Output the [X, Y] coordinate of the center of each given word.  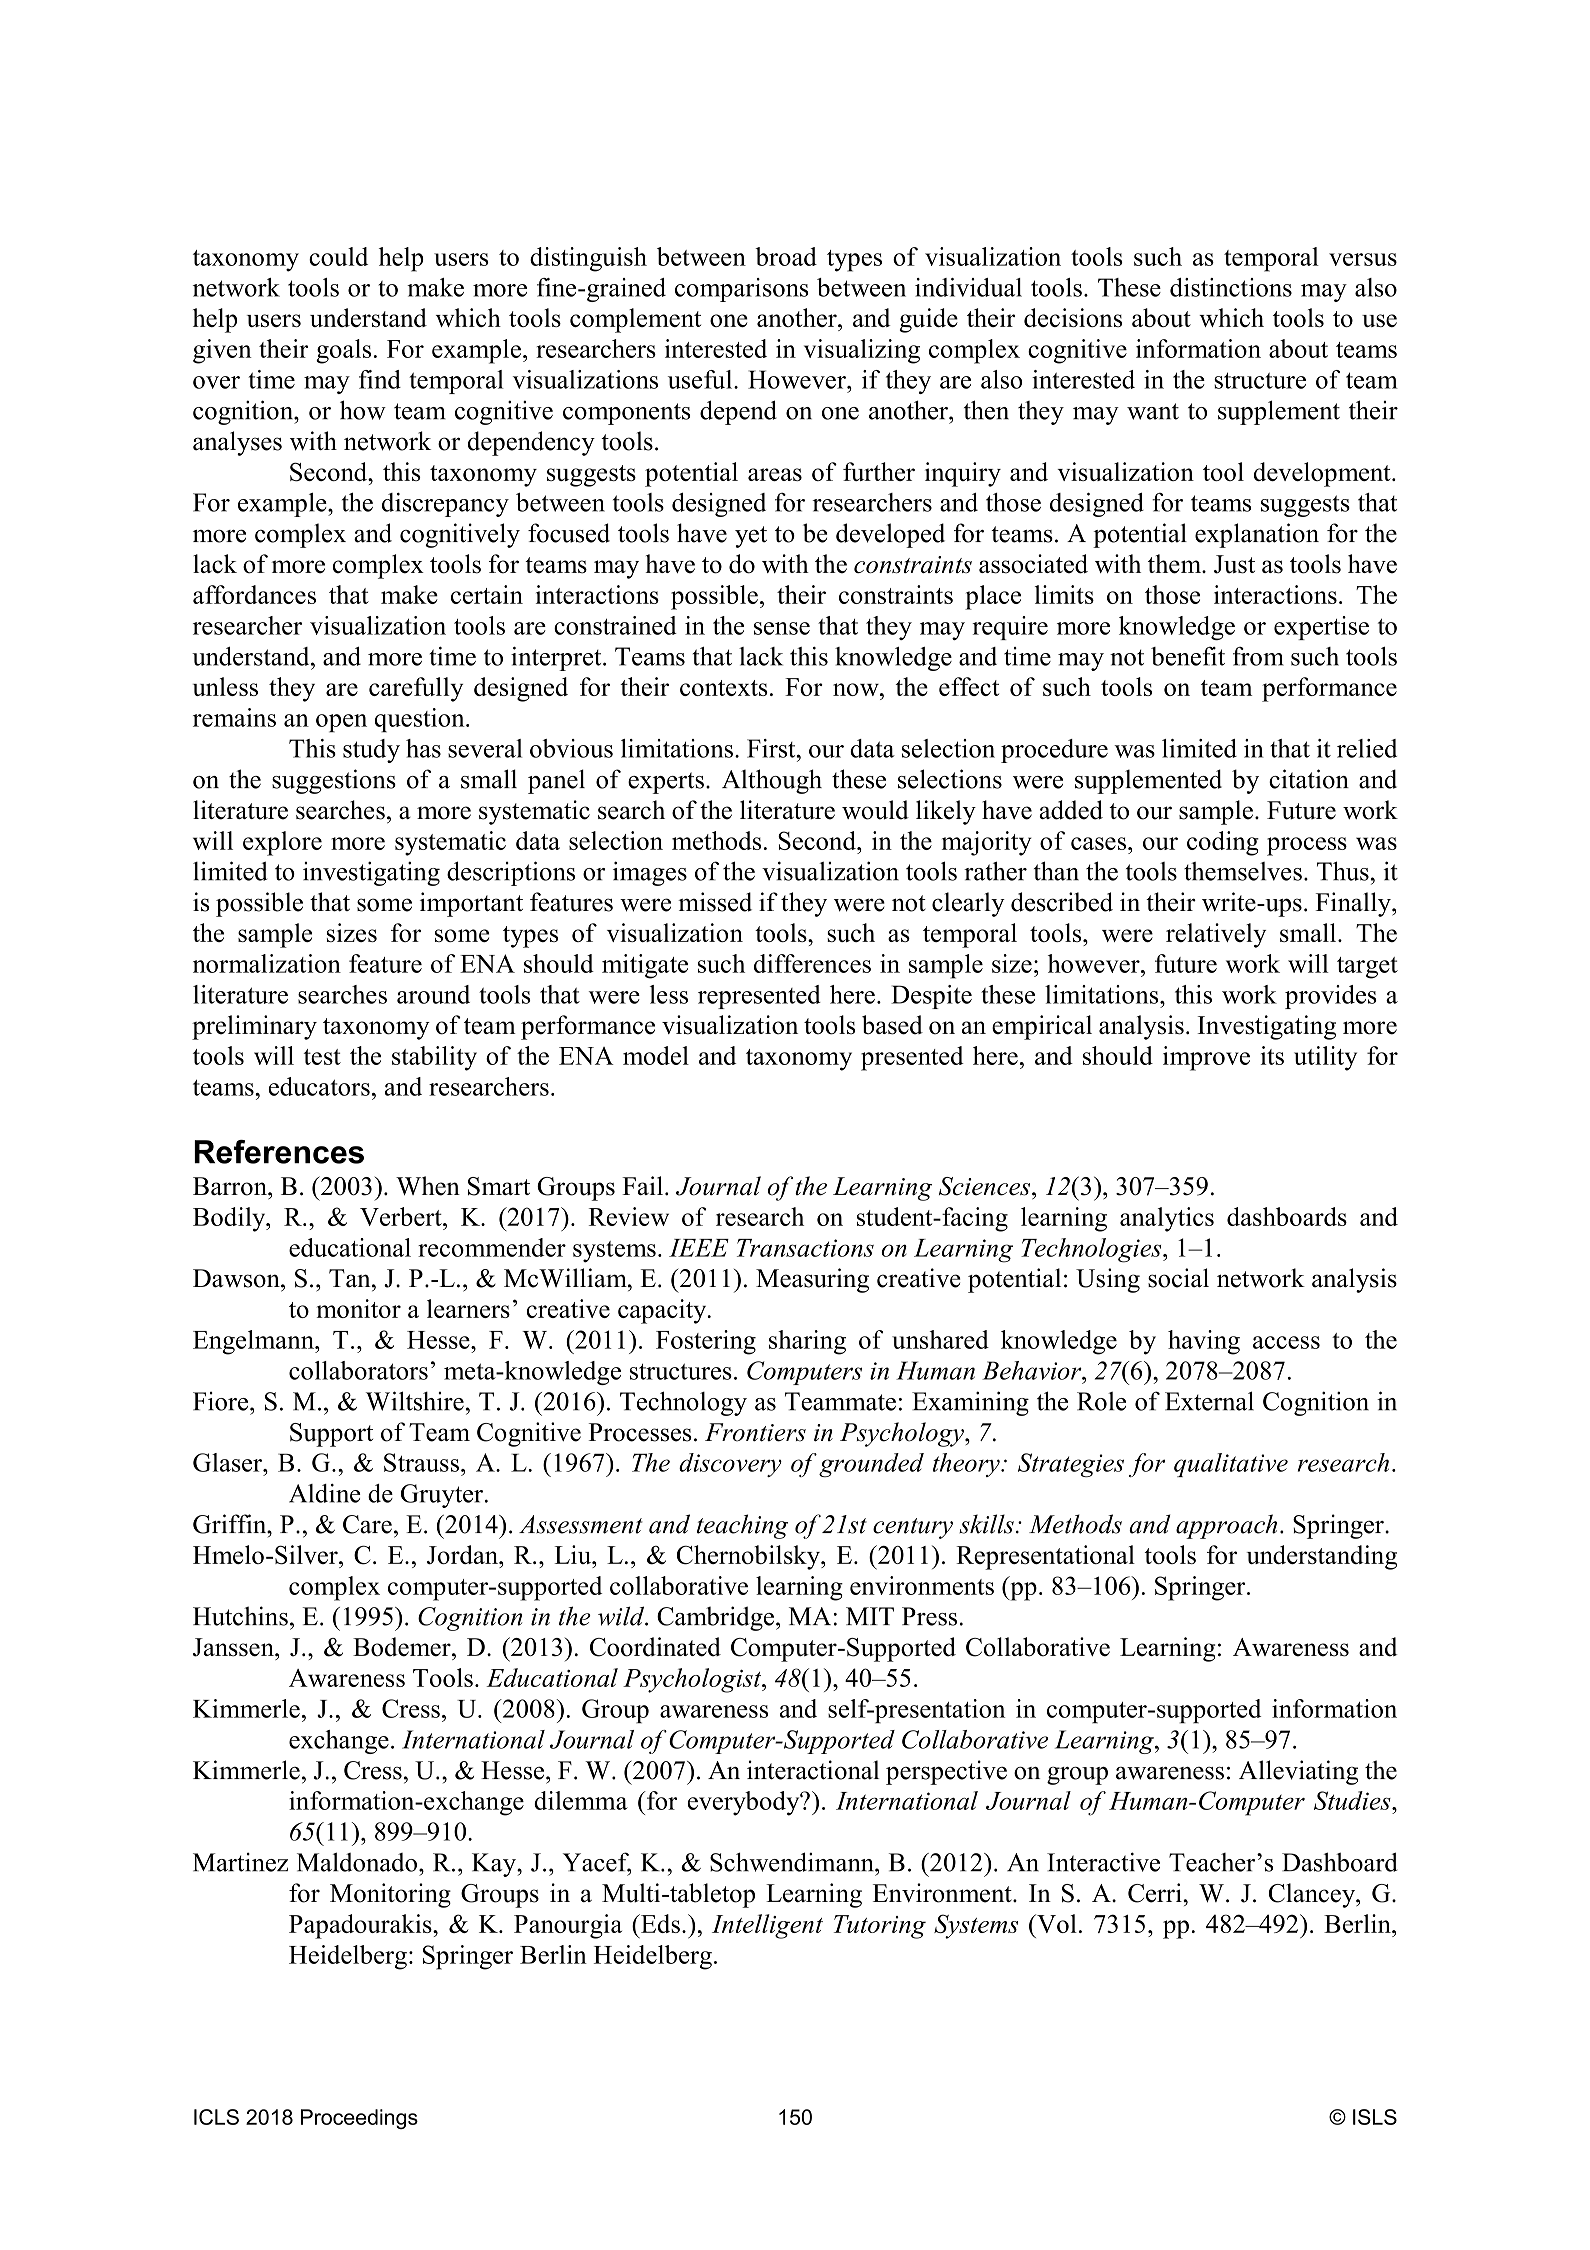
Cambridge [715, 1618]
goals [343, 351]
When [428, 1186]
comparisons [742, 290]
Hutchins [240, 1616]
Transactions [805, 1248]
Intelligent [767, 1926]
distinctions [1231, 287]
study [371, 751]
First [772, 748]
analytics [1167, 1219]
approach [1226, 1526]
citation [1309, 779]
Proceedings [359, 2119]
